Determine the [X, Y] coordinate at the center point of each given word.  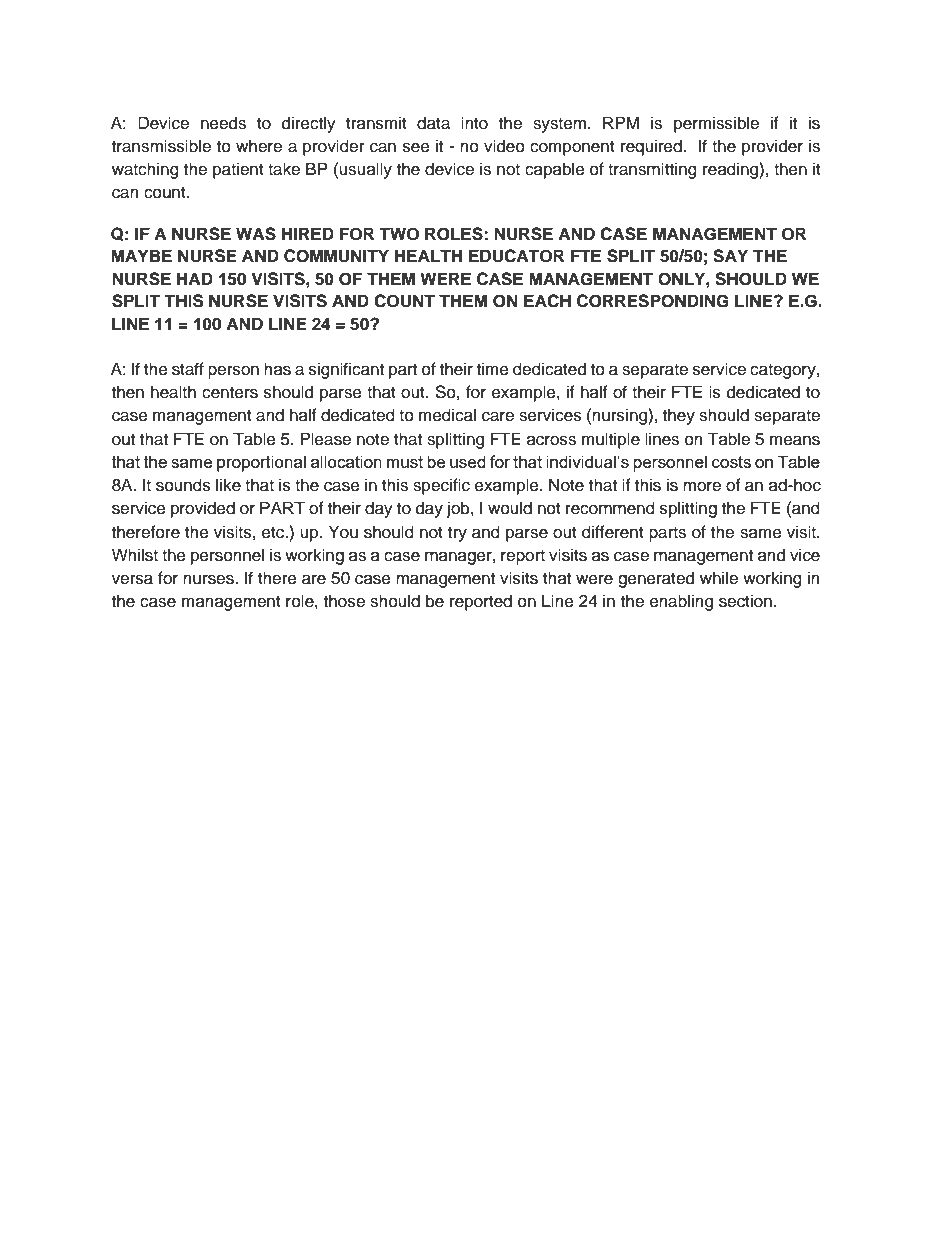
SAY [730, 256]
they [679, 416]
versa [132, 579]
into [474, 123]
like [228, 485]
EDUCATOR [516, 256]
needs [223, 123]
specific [441, 486]
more [702, 487]
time [493, 369]
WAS [256, 234]
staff [188, 369]
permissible [716, 124]
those [344, 601]
